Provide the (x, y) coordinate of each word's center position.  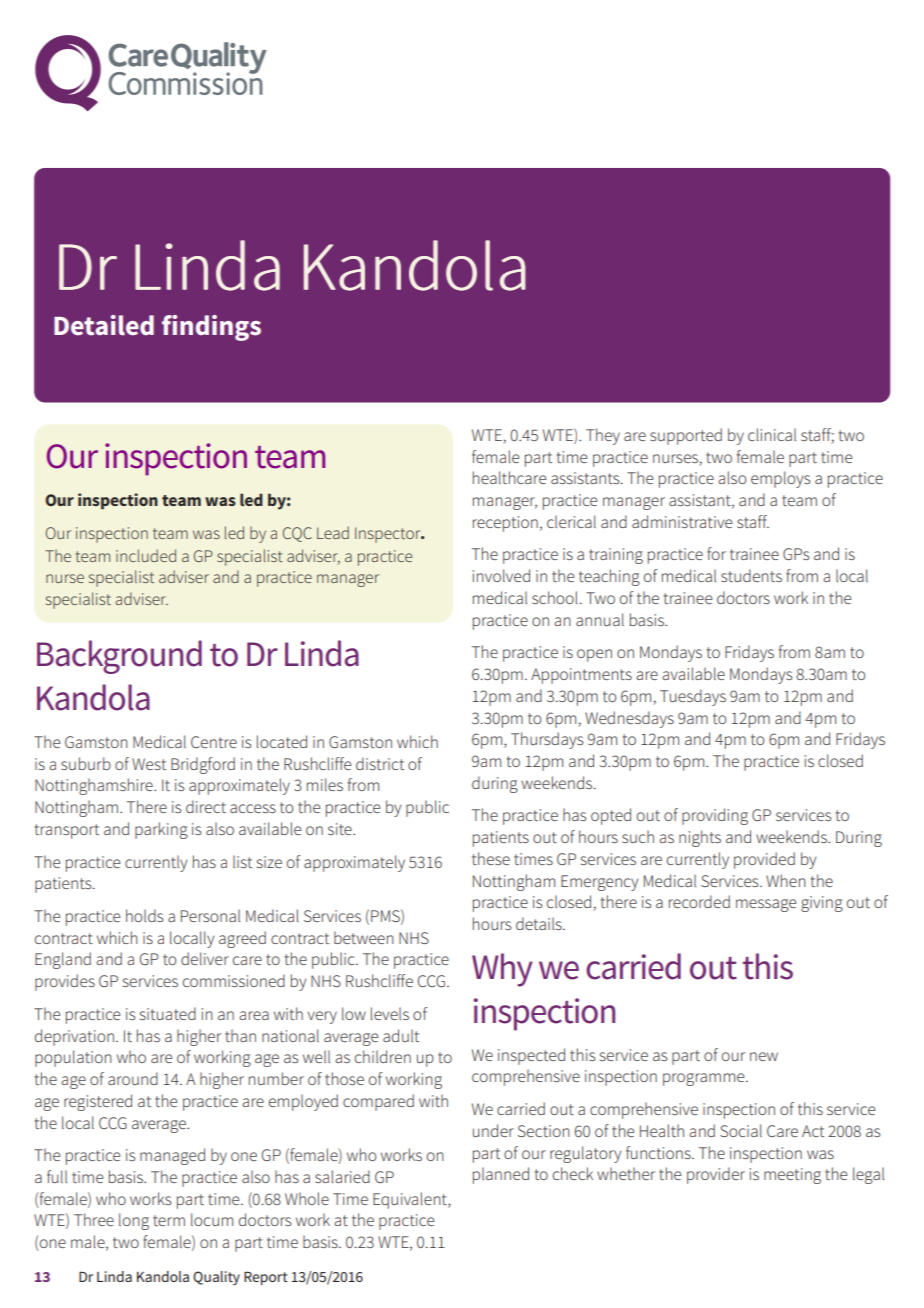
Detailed (104, 325)
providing (715, 816)
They (603, 436)
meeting (792, 1176)
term (169, 1220)
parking (161, 830)
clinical (772, 434)
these (491, 858)
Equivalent (411, 1200)
